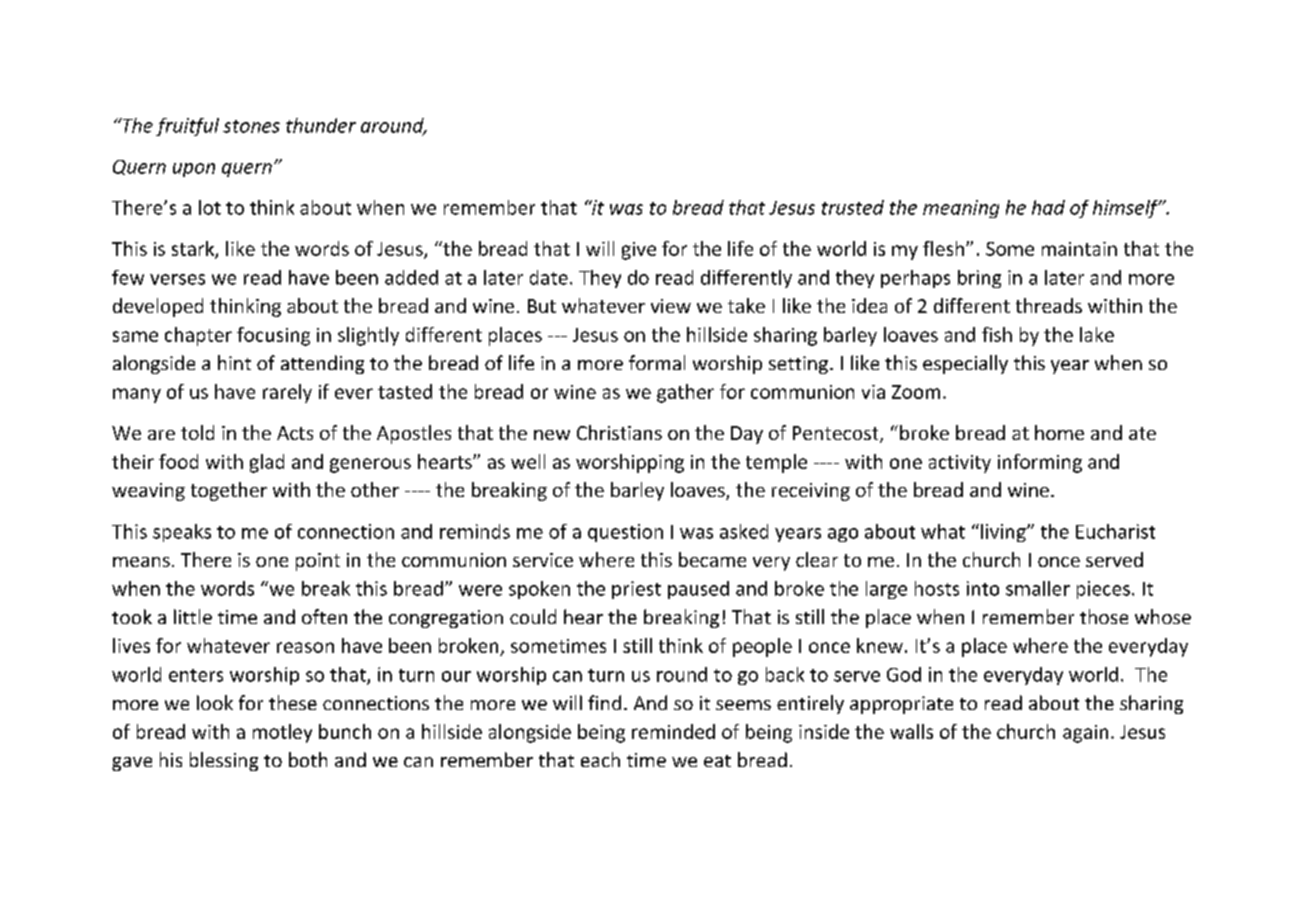 Image resolution: width=1308 pixels, height=924 pixels. I want to click on Acts, so click(295, 433).
